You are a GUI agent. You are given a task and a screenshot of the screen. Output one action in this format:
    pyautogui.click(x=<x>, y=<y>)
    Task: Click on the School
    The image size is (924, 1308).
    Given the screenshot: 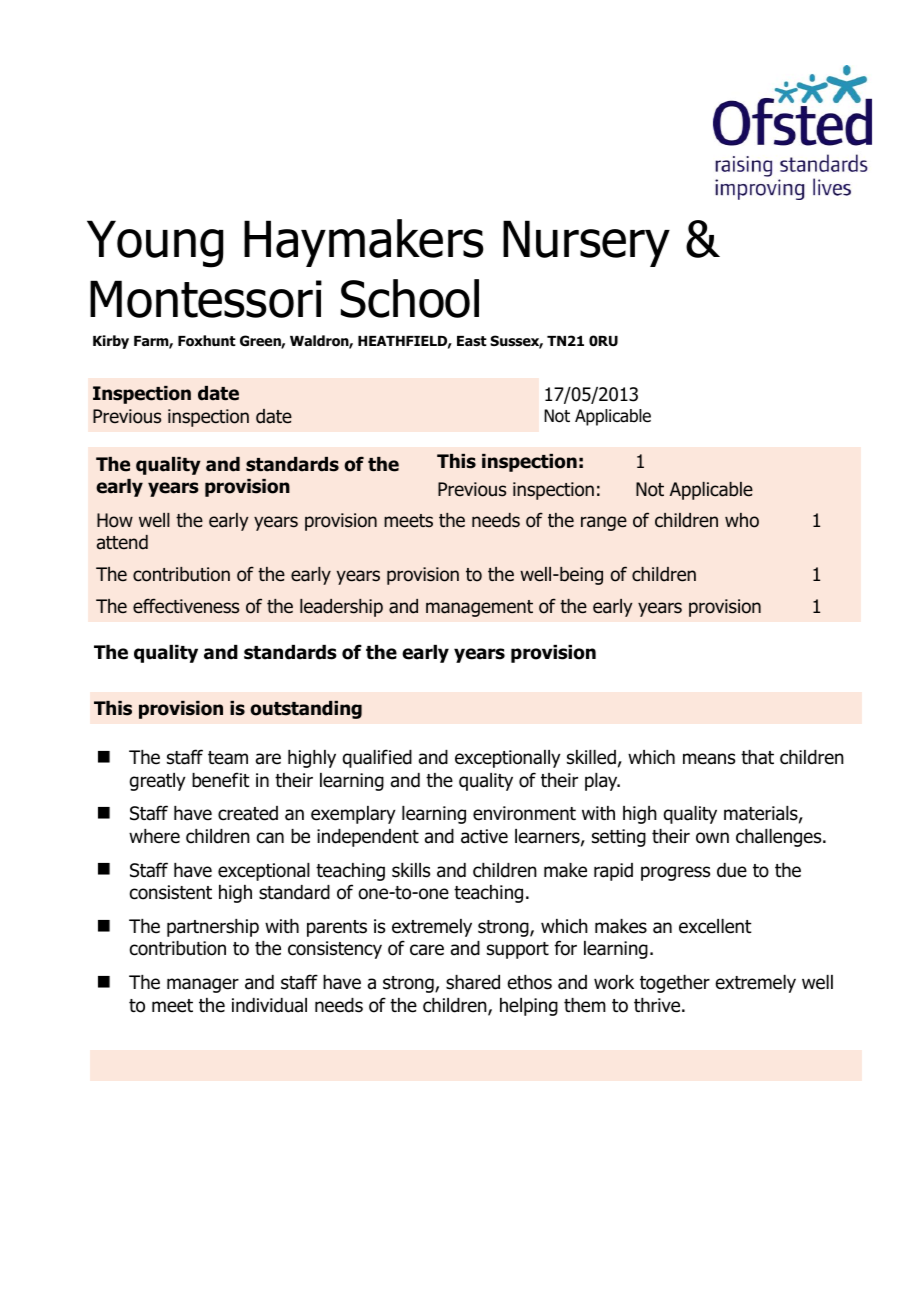 What is the action you would take?
    pyautogui.click(x=410, y=298)
